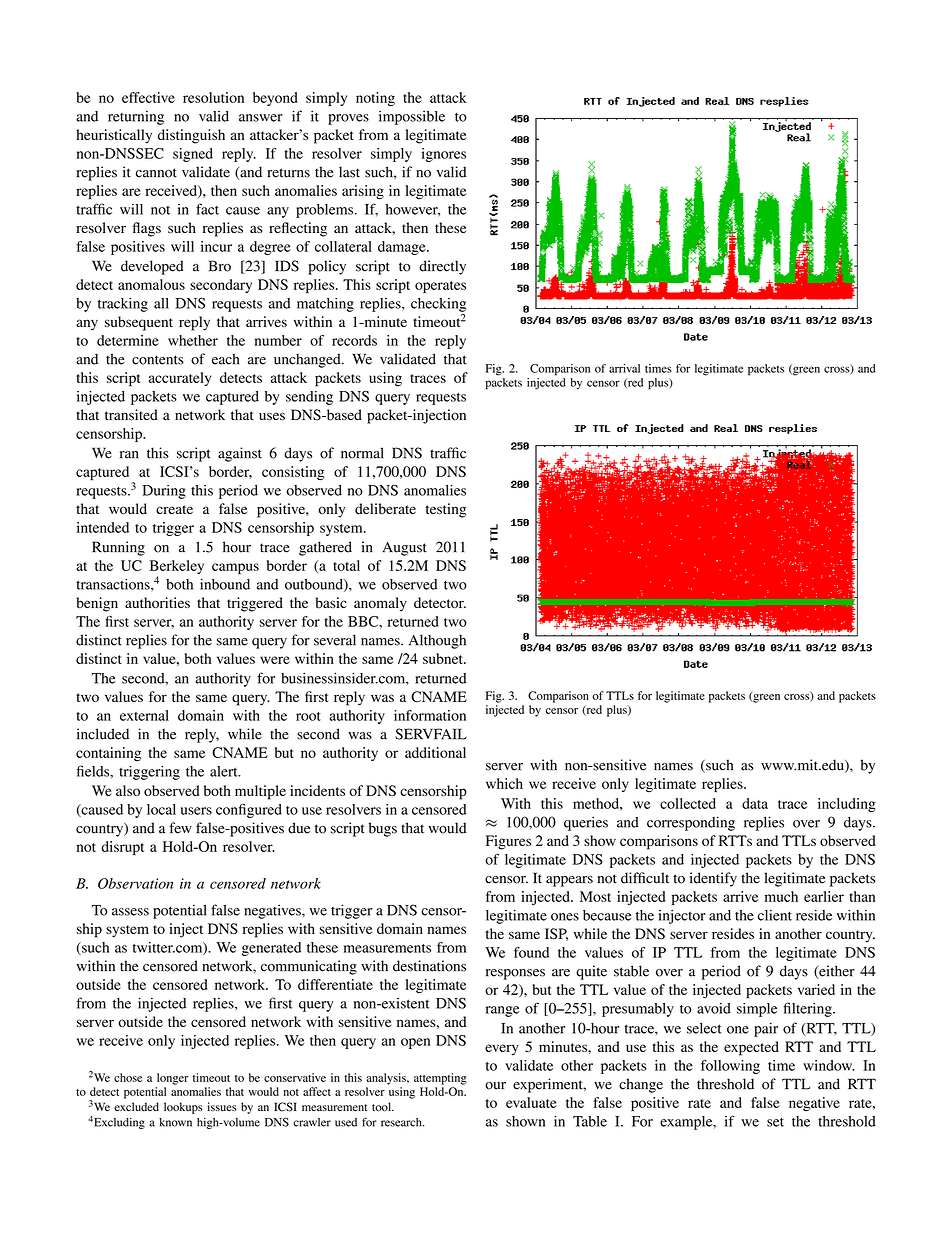 Image resolution: width=952 pixels, height=1233 pixels. What do you see at coordinates (781, 896) in the page?
I see `much` at bounding box center [781, 896].
